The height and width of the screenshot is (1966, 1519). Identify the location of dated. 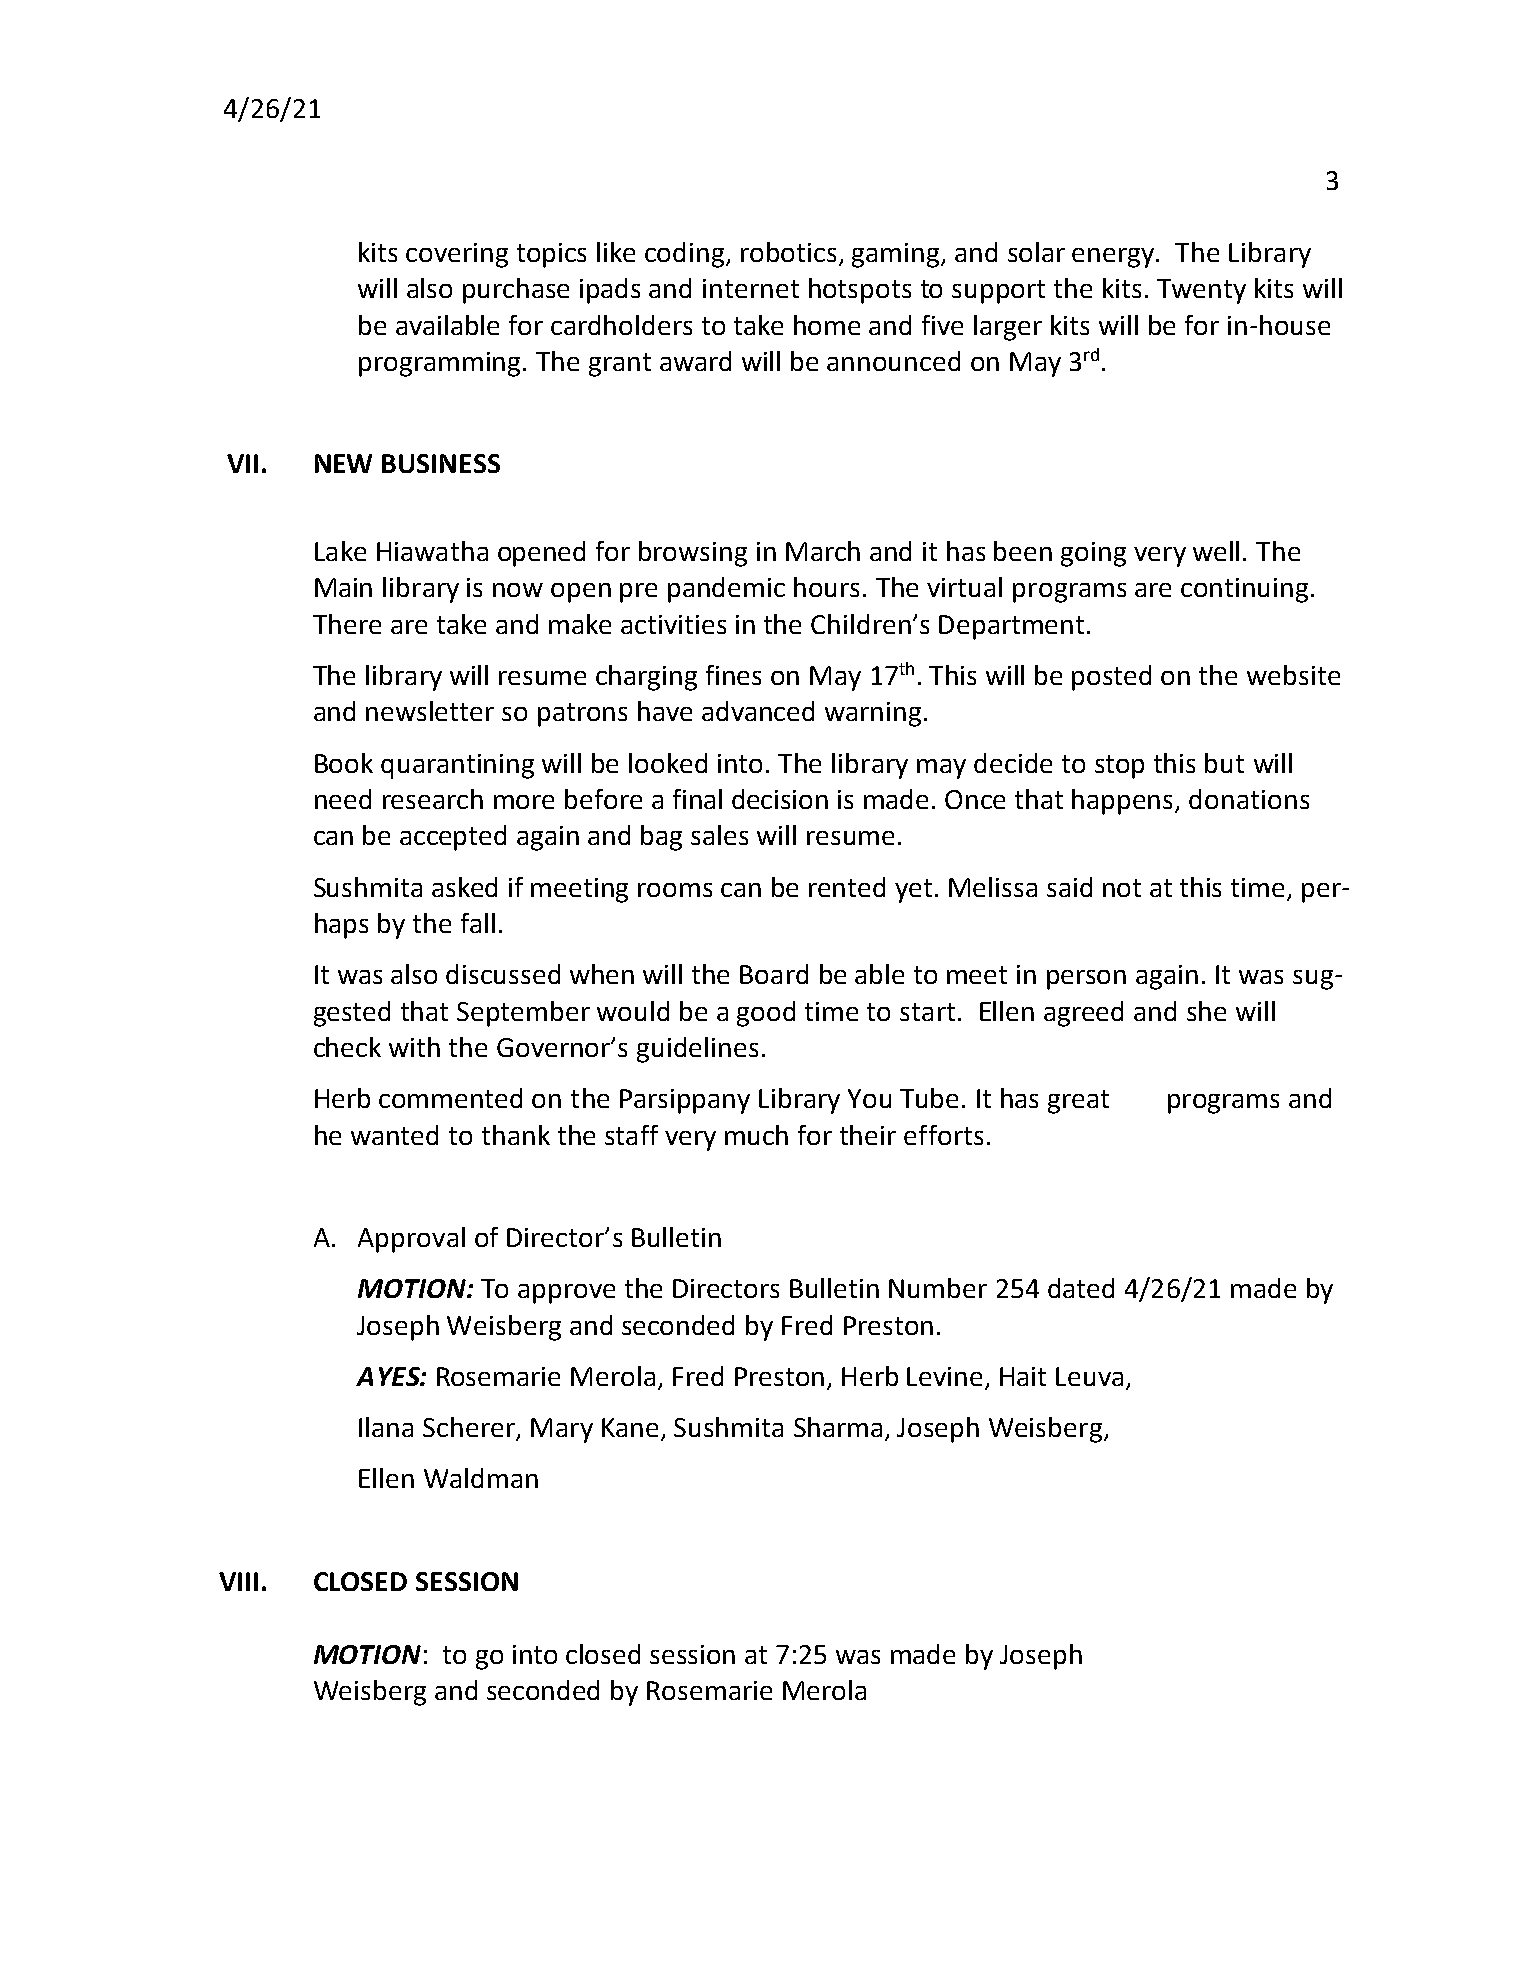
(1081, 1288).
